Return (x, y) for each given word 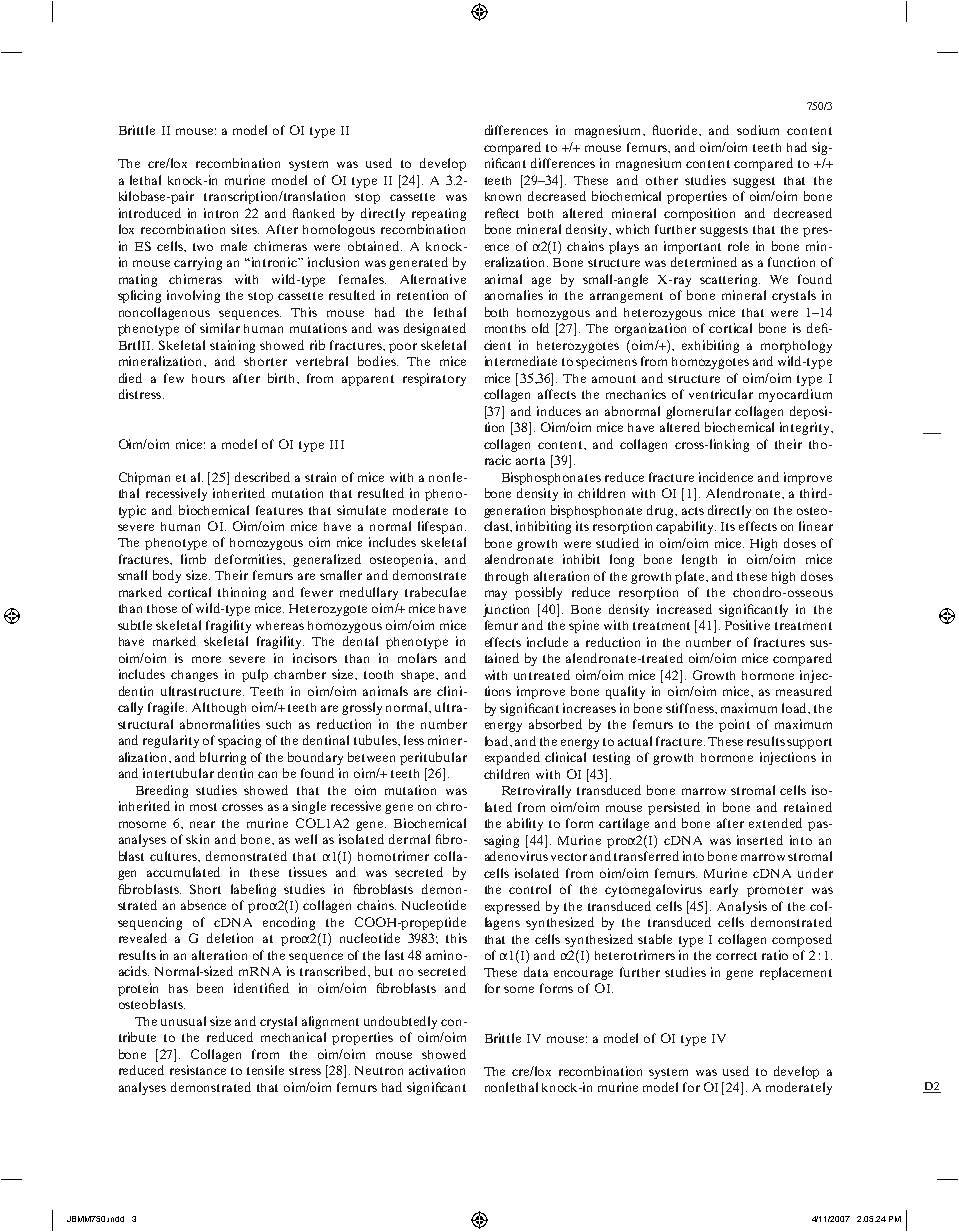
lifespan (442, 527)
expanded (512, 758)
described (262, 477)
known (503, 196)
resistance (198, 1070)
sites (245, 229)
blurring (223, 758)
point (734, 725)
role (738, 246)
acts (693, 511)
